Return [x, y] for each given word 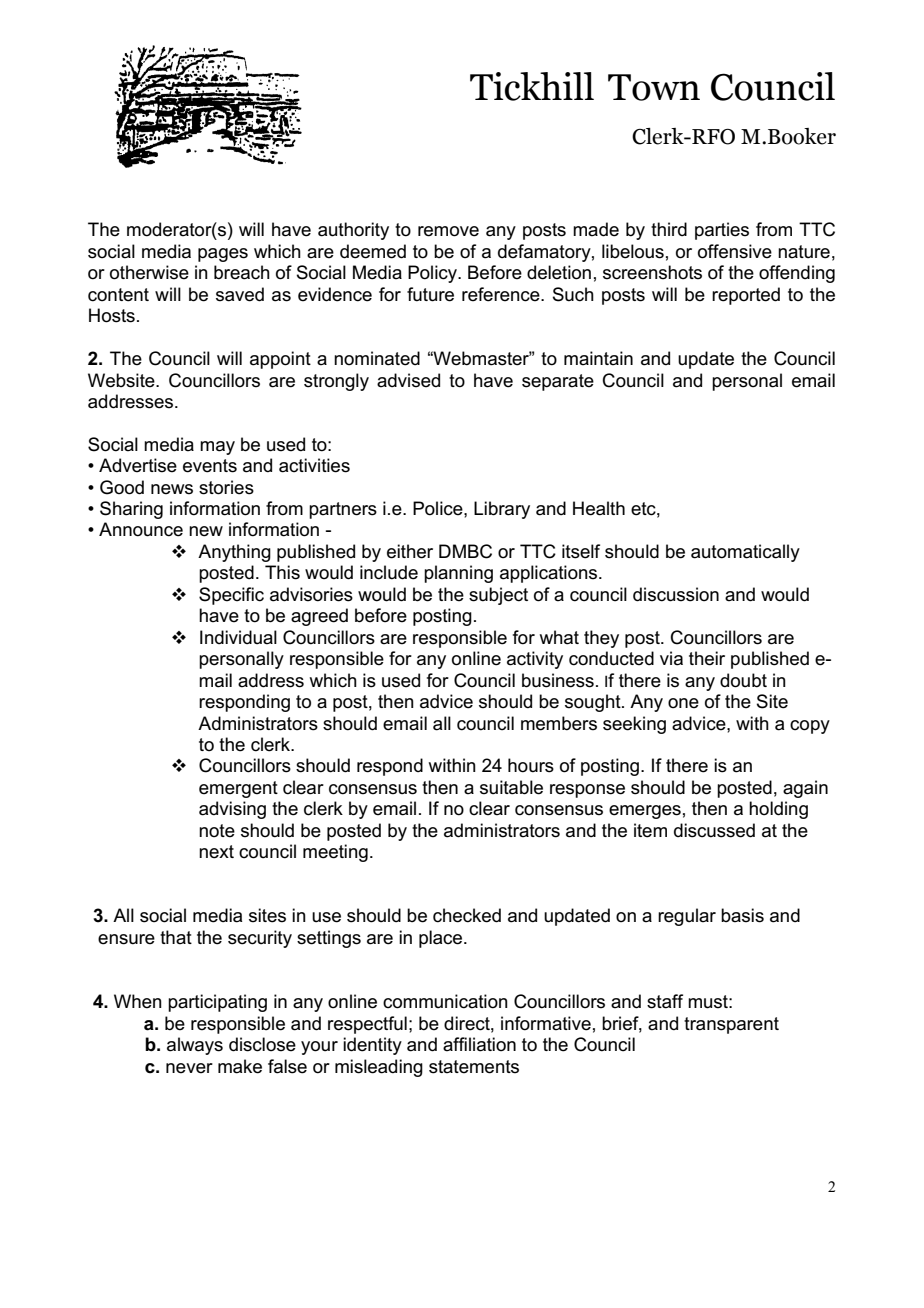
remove [448, 231]
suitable [511, 787]
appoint [280, 360]
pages [223, 255]
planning [458, 574]
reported [746, 296]
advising [232, 810]
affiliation [479, 1044]
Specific [231, 596]
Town [654, 87]
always [195, 1046]
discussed [714, 830]
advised [408, 380]
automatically [745, 553]
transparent [731, 1025]
